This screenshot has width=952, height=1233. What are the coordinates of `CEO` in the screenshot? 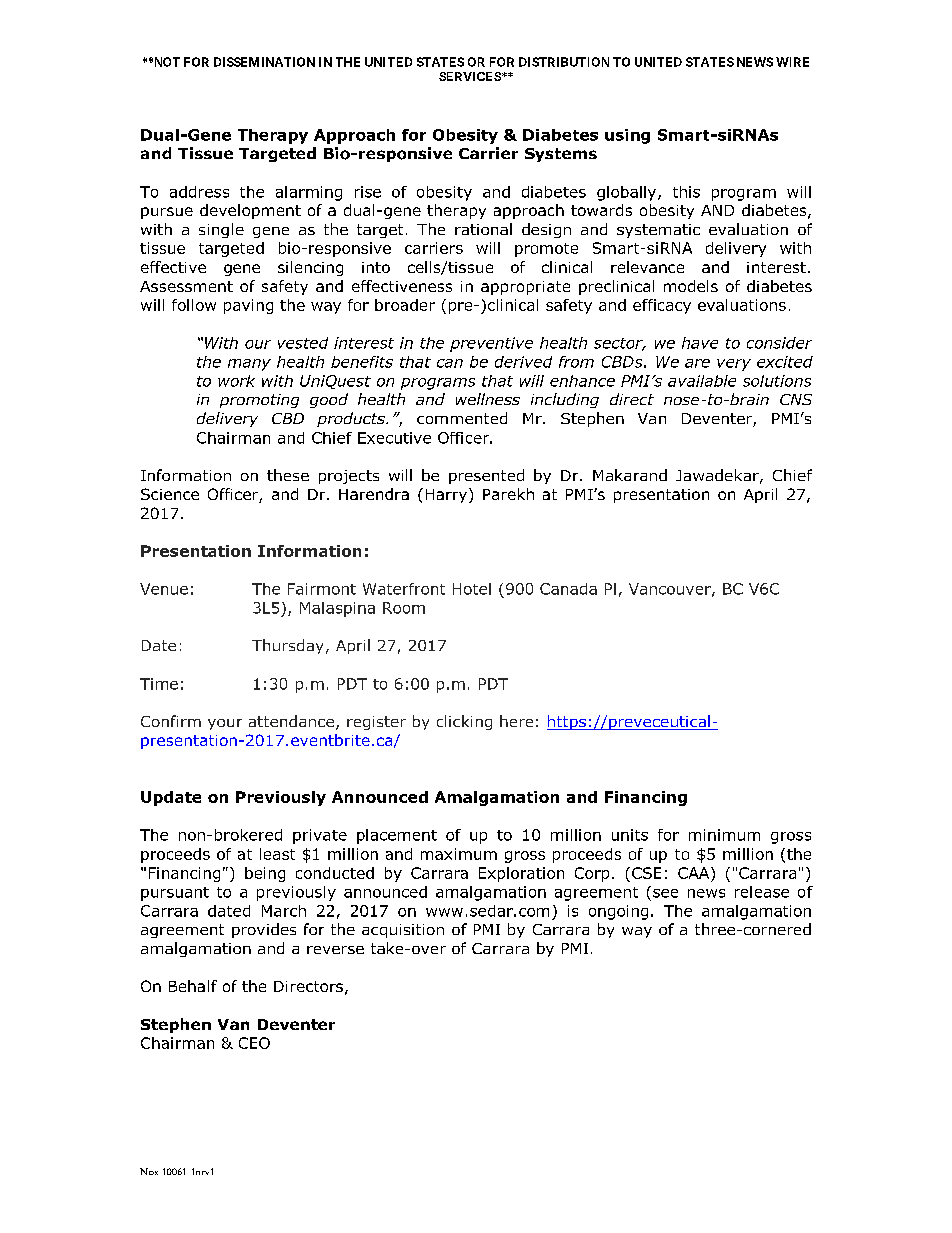 It's located at (254, 1043).
